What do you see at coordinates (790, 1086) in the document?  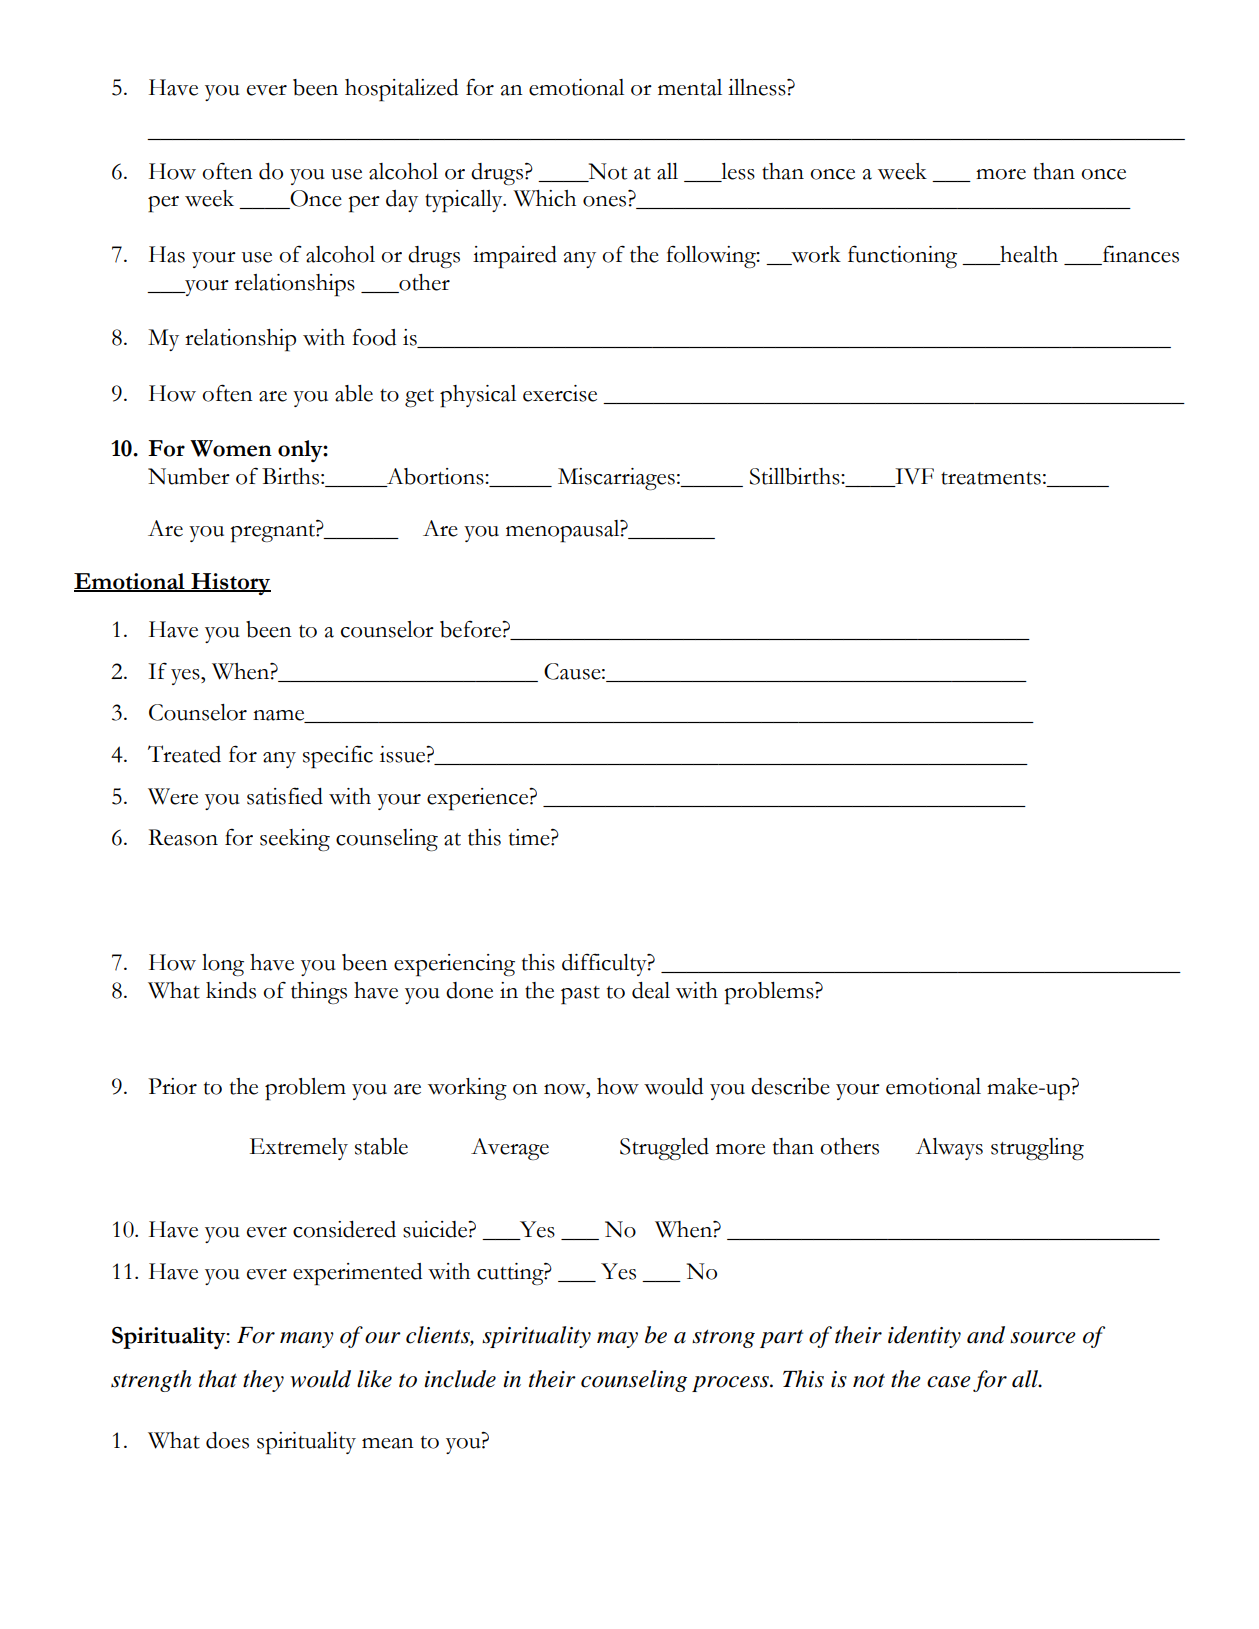 I see `describe` at bounding box center [790, 1086].
